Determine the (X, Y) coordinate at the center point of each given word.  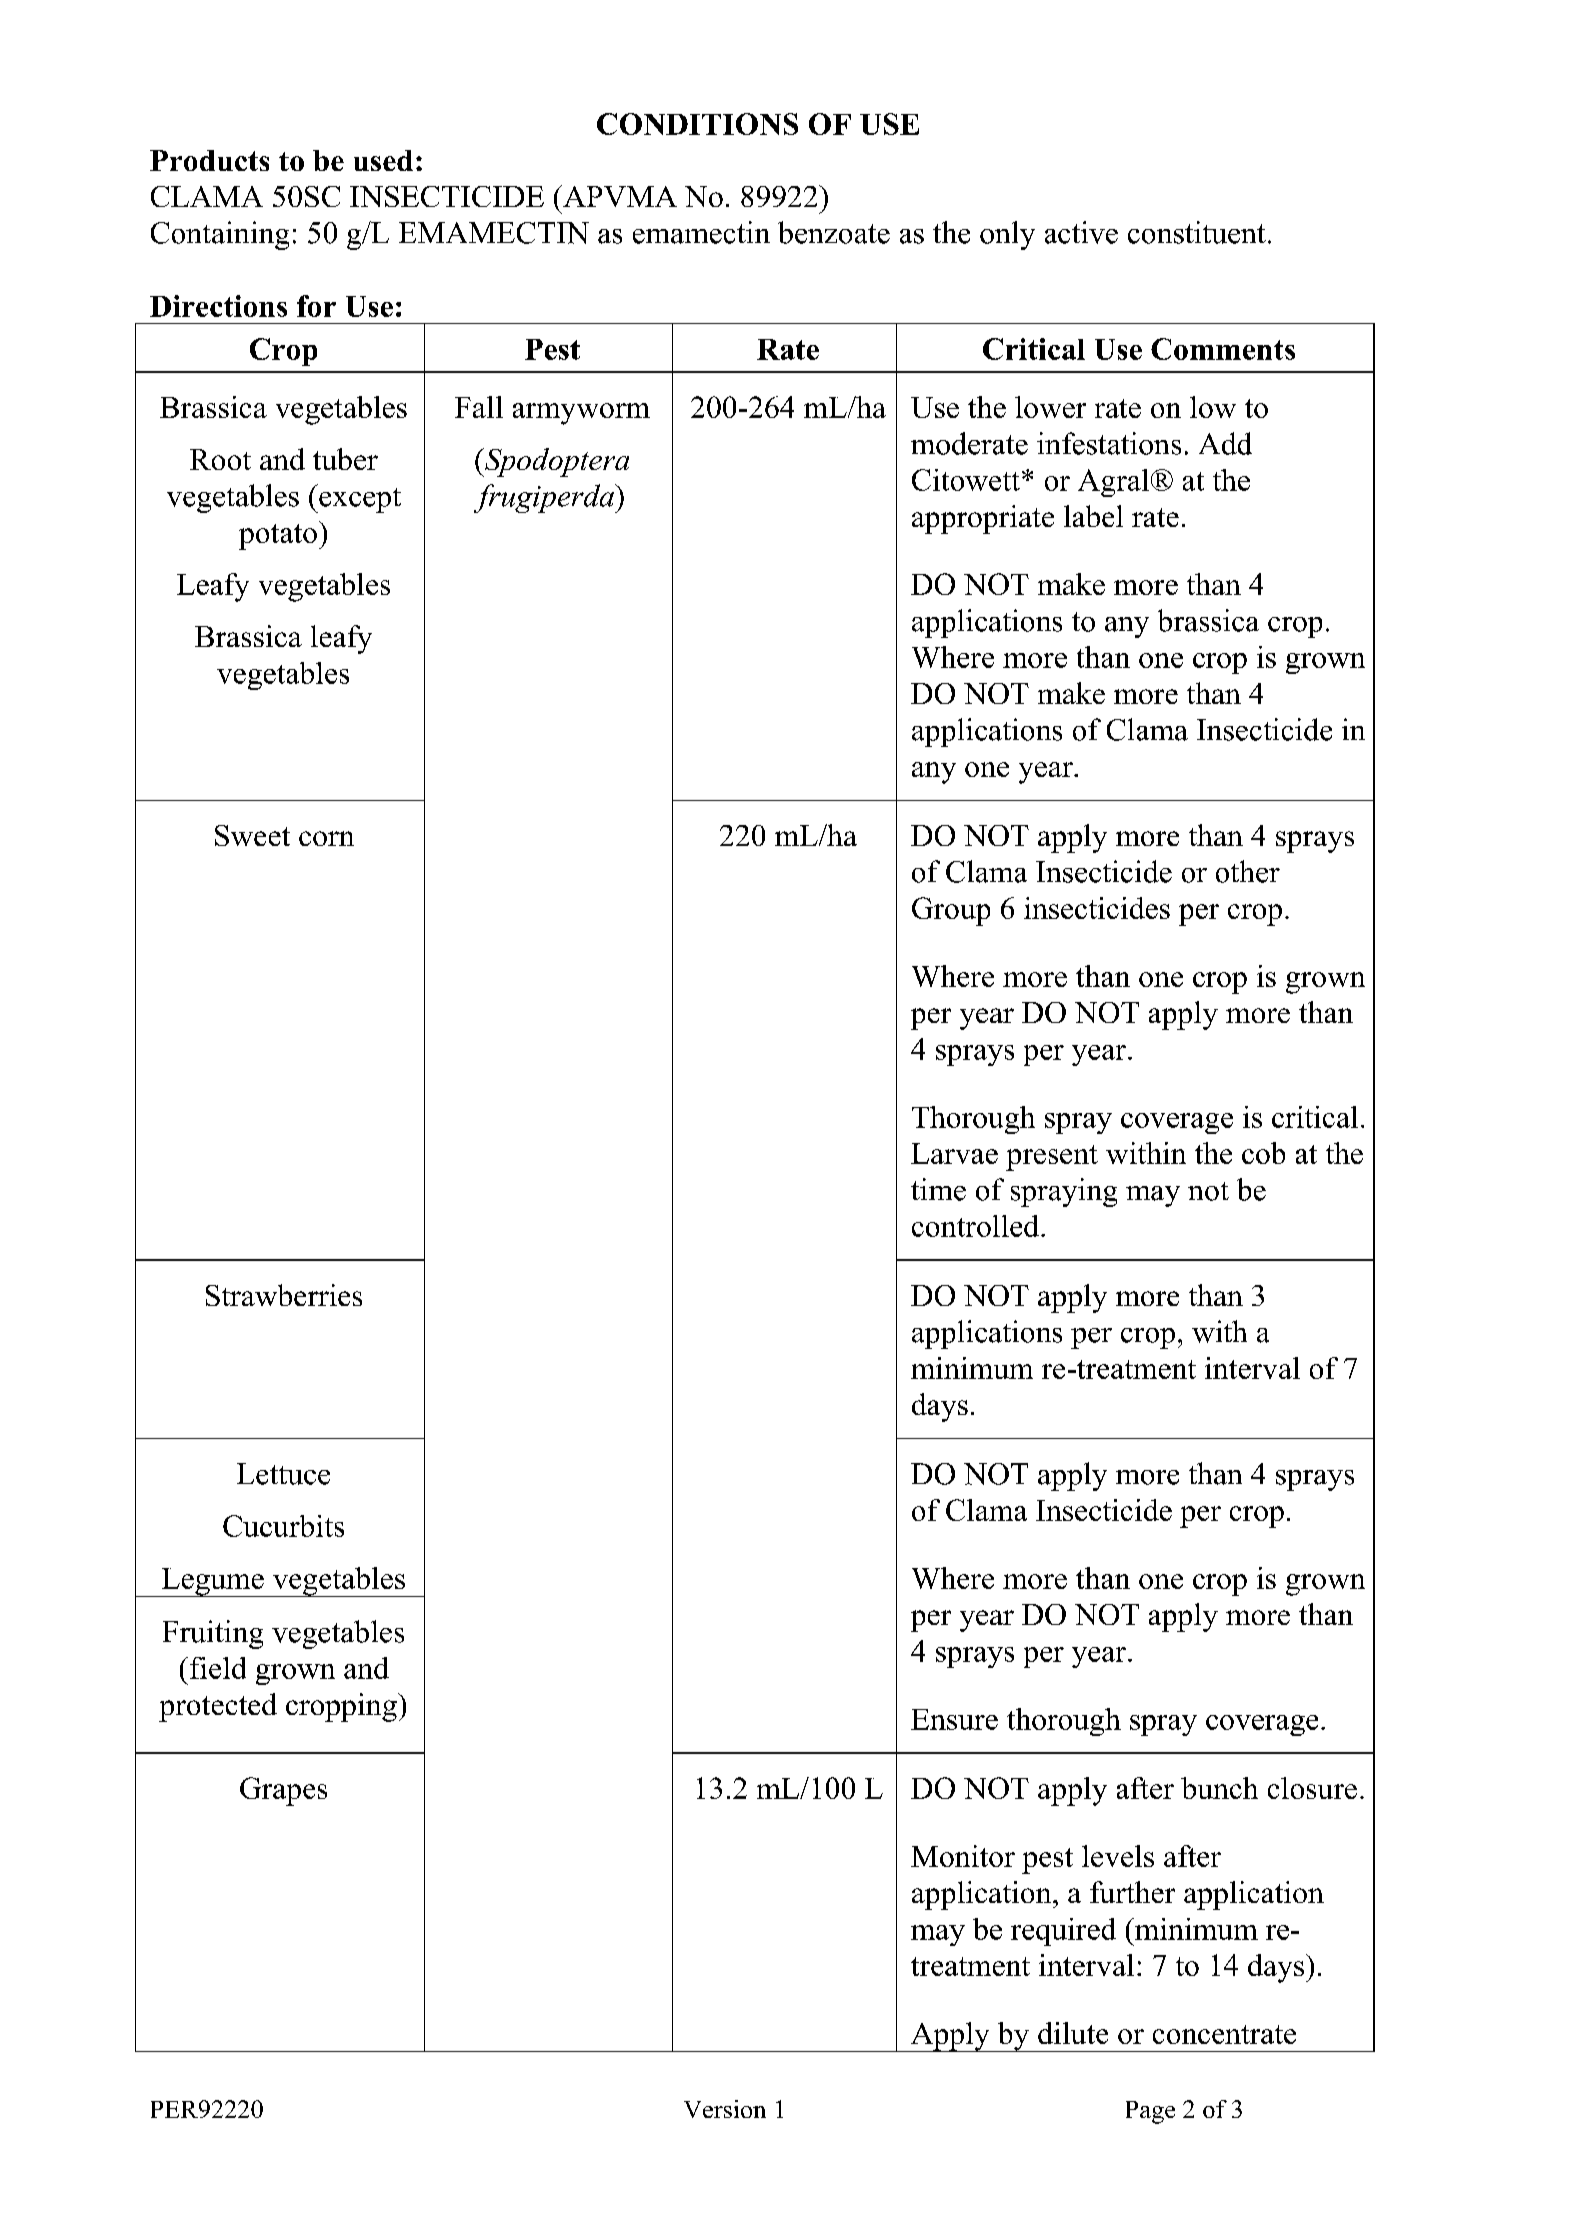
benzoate (834, 232)
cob (1263, 1153)
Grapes (283, 1791)
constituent (1197, 232)
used (383, 160)
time (938, 1189)
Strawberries (284, 1295)
